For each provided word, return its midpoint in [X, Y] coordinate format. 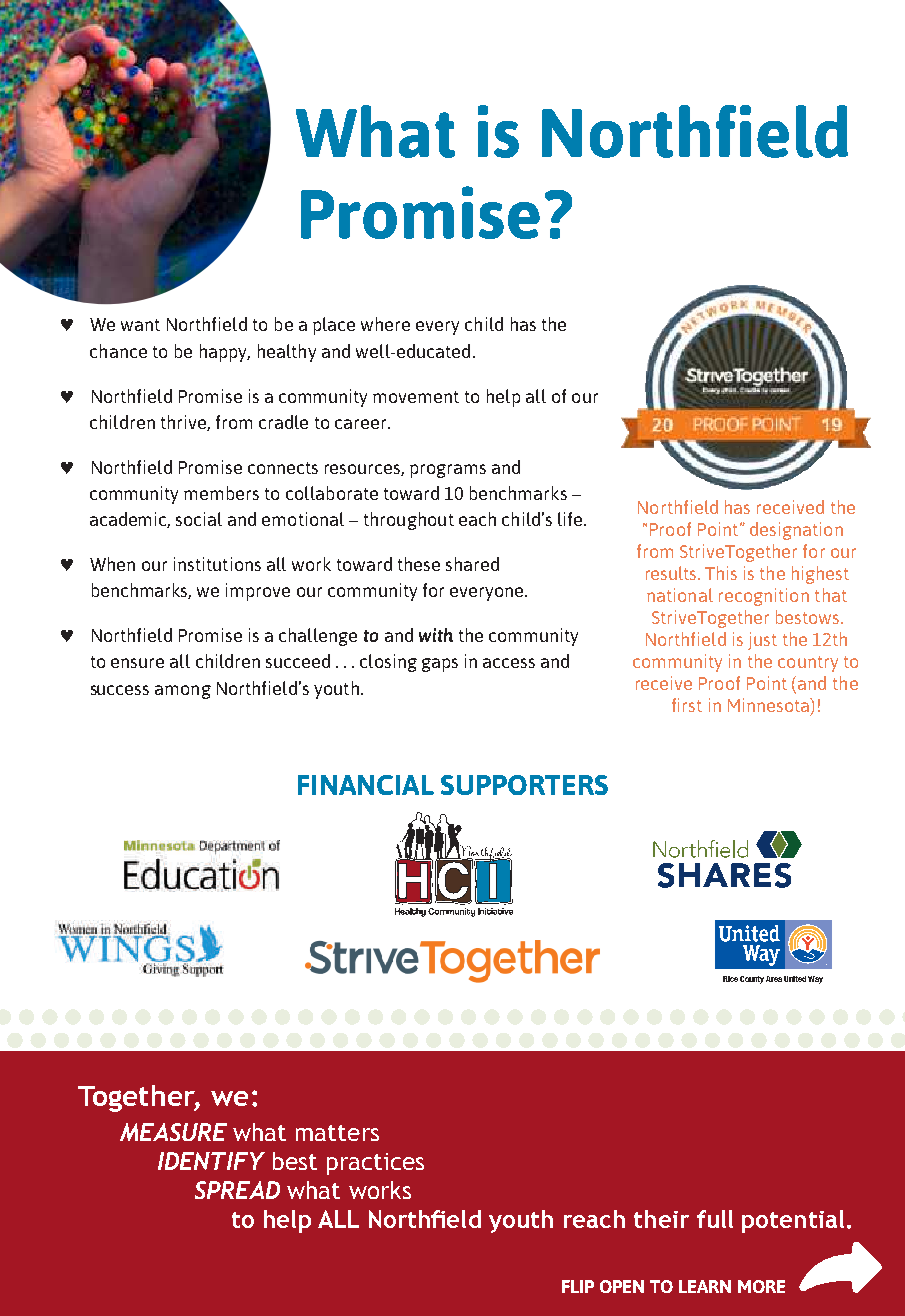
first [687, 705]
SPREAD [237, 1190]
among [183, 692]
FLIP [578, 1286]
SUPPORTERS [524, 785]
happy [225, 353]
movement [416, 397]
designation [796, 531]
